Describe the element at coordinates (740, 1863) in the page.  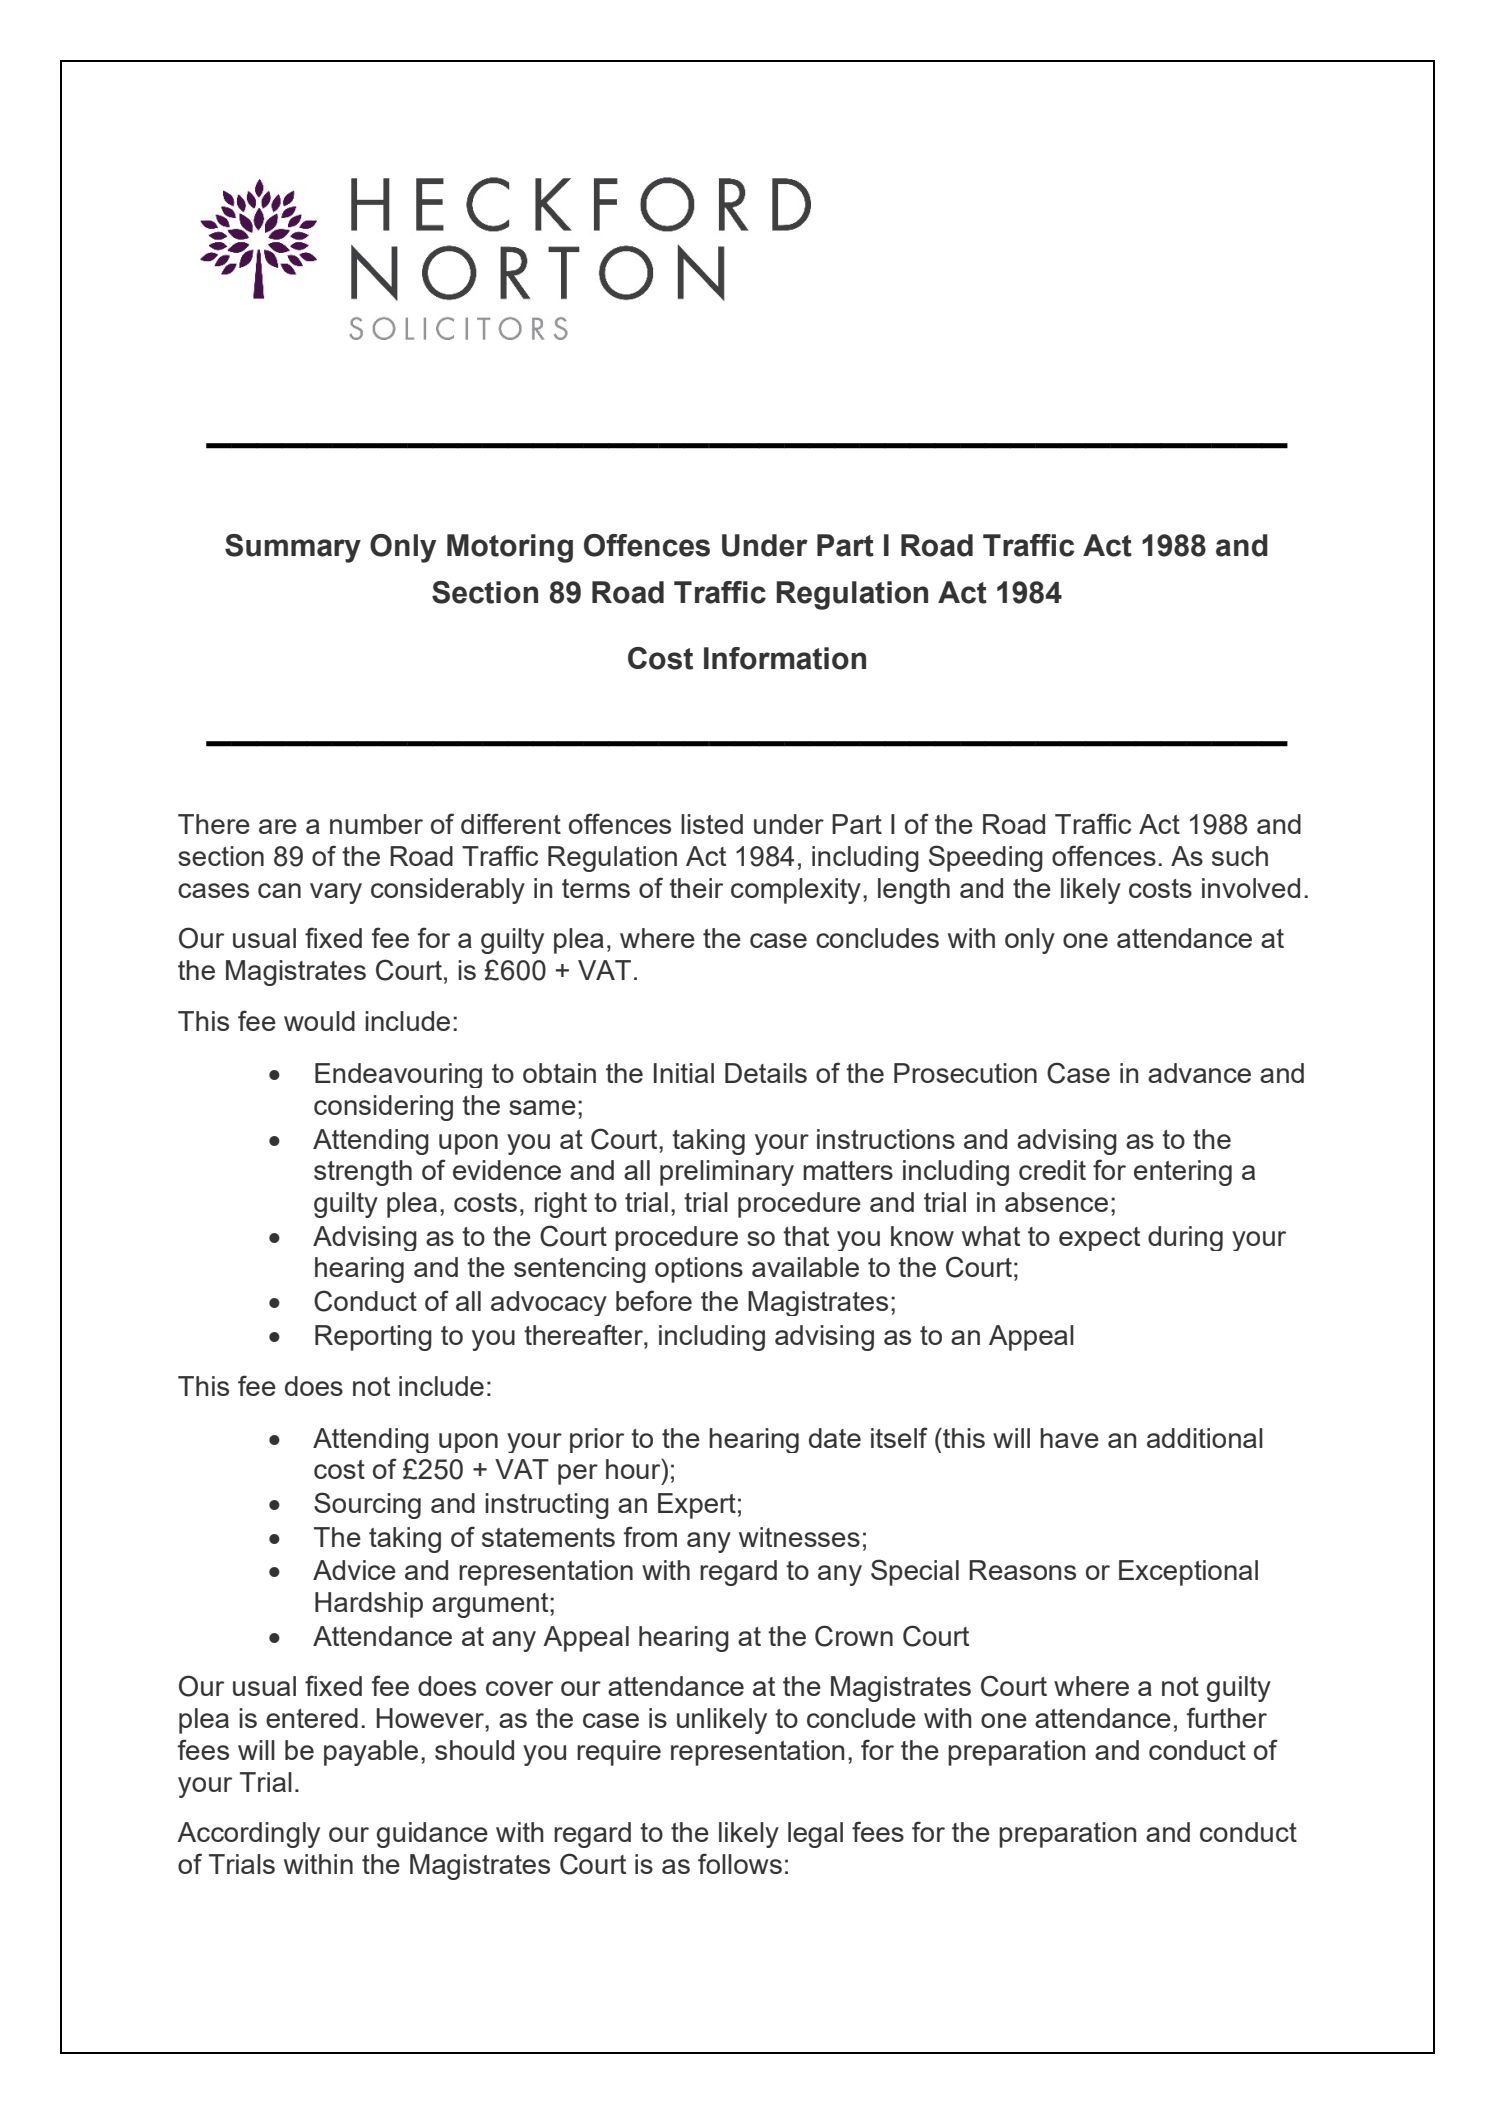
I see `follows` at that location.
